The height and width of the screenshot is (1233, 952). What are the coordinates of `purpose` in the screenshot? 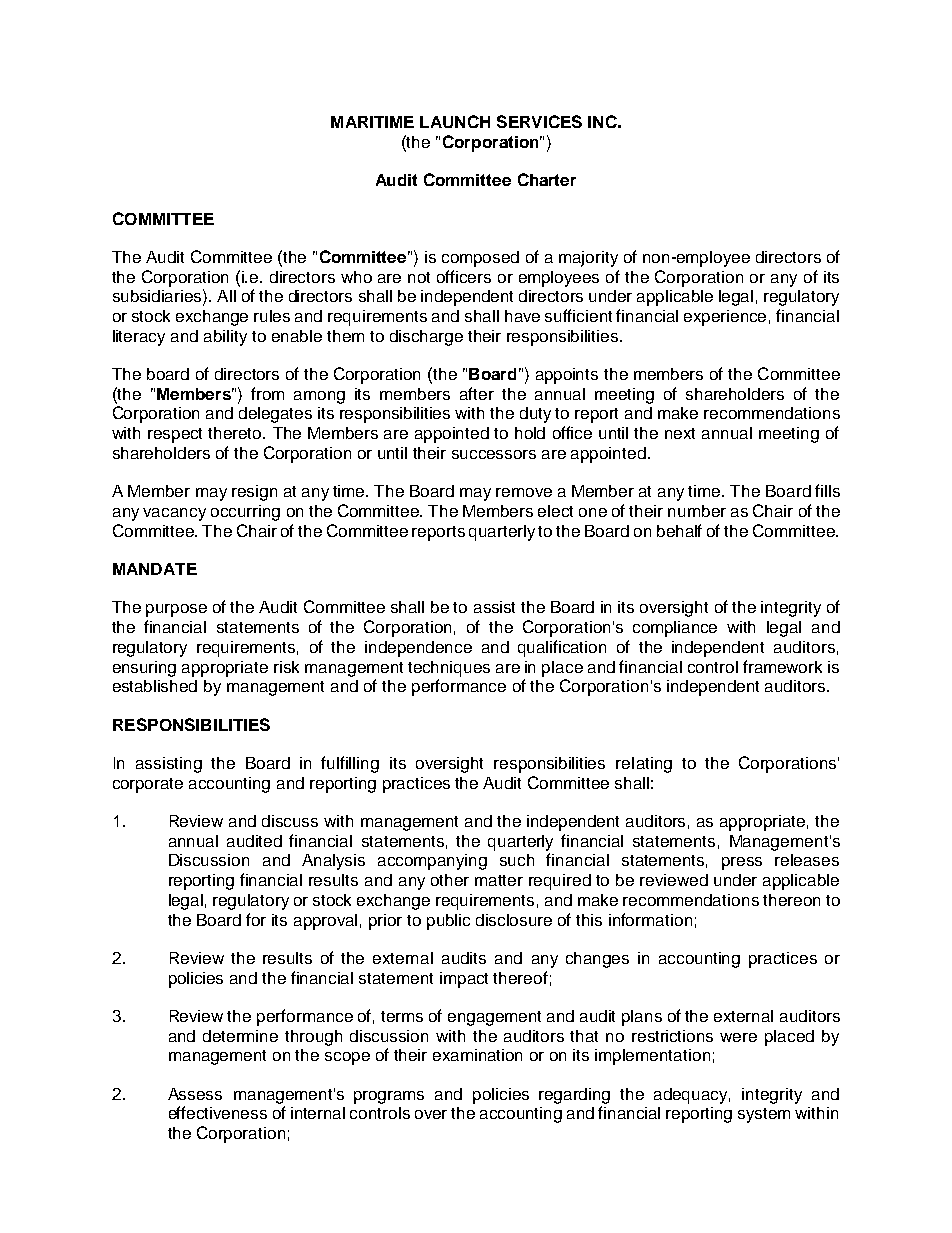 It's located at (176, 610).
